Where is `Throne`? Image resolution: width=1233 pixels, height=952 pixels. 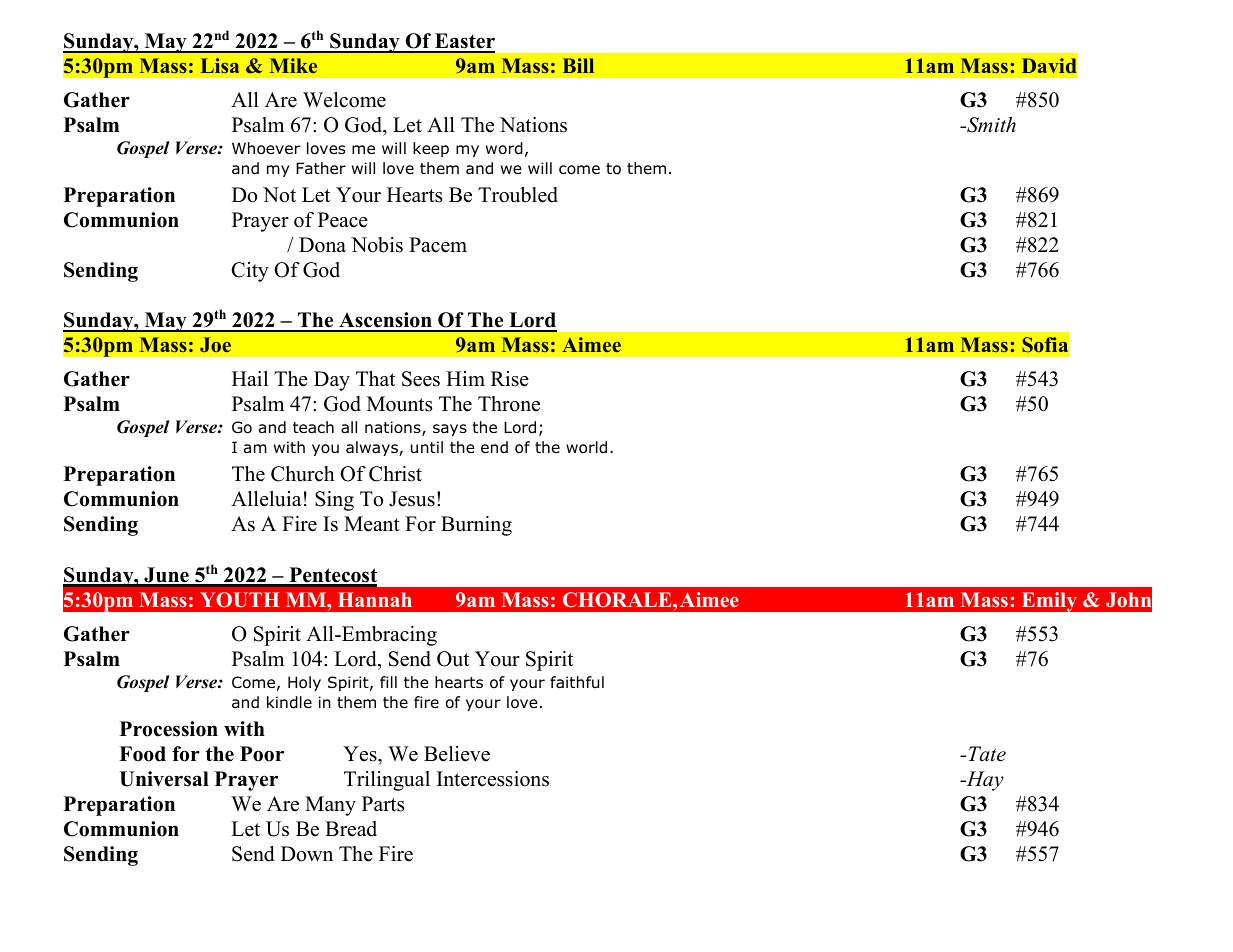
Throne is located at coordinates (509, 404).
